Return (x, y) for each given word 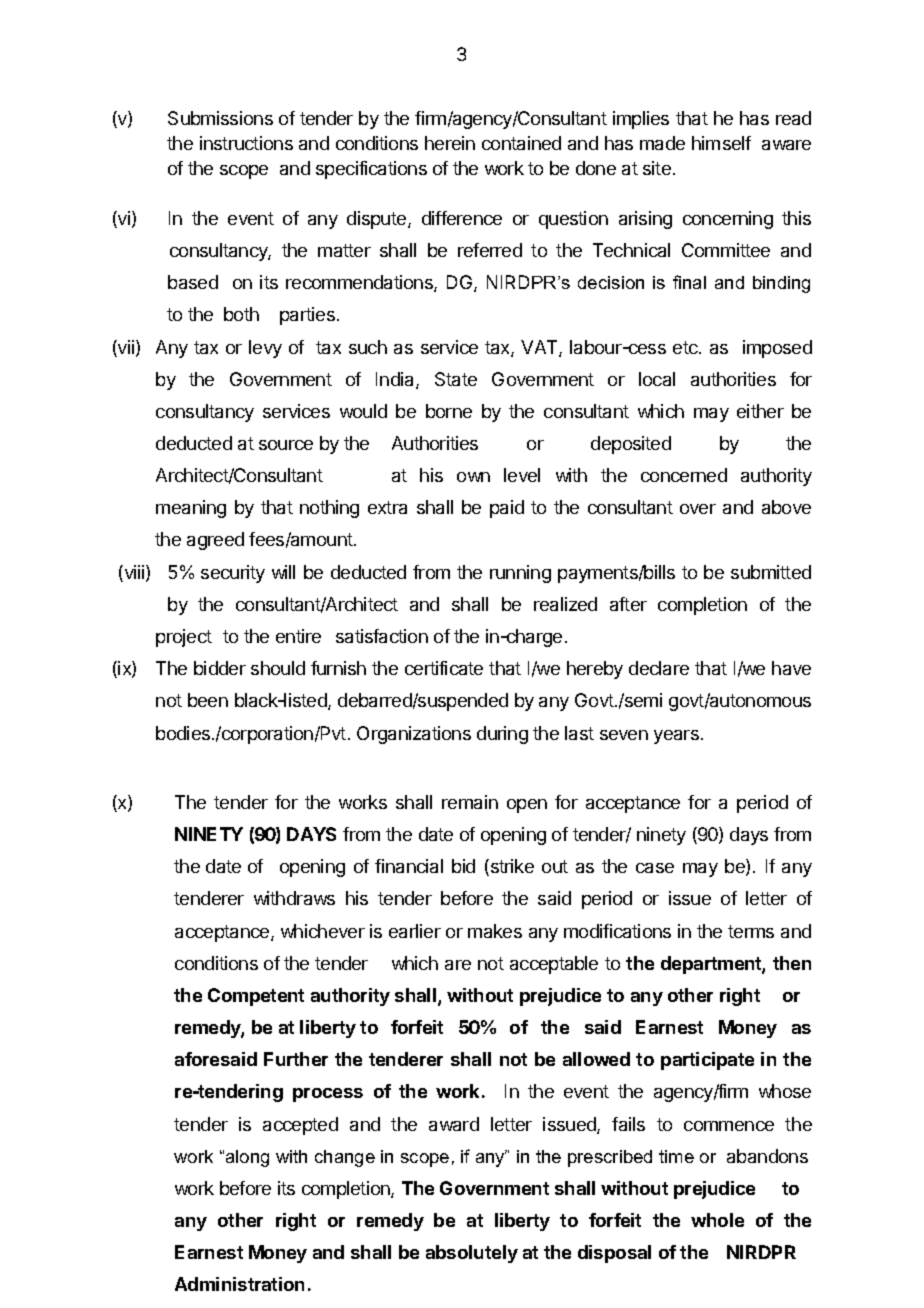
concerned (684, 475)
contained (521, 143)
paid (507, 509)
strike (511, 867)
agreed (215, 541)
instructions (246, 143)
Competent (256, 997)
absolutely (472, 1254)
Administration (239, 1284)
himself (721, 143)
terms (751, 931)
